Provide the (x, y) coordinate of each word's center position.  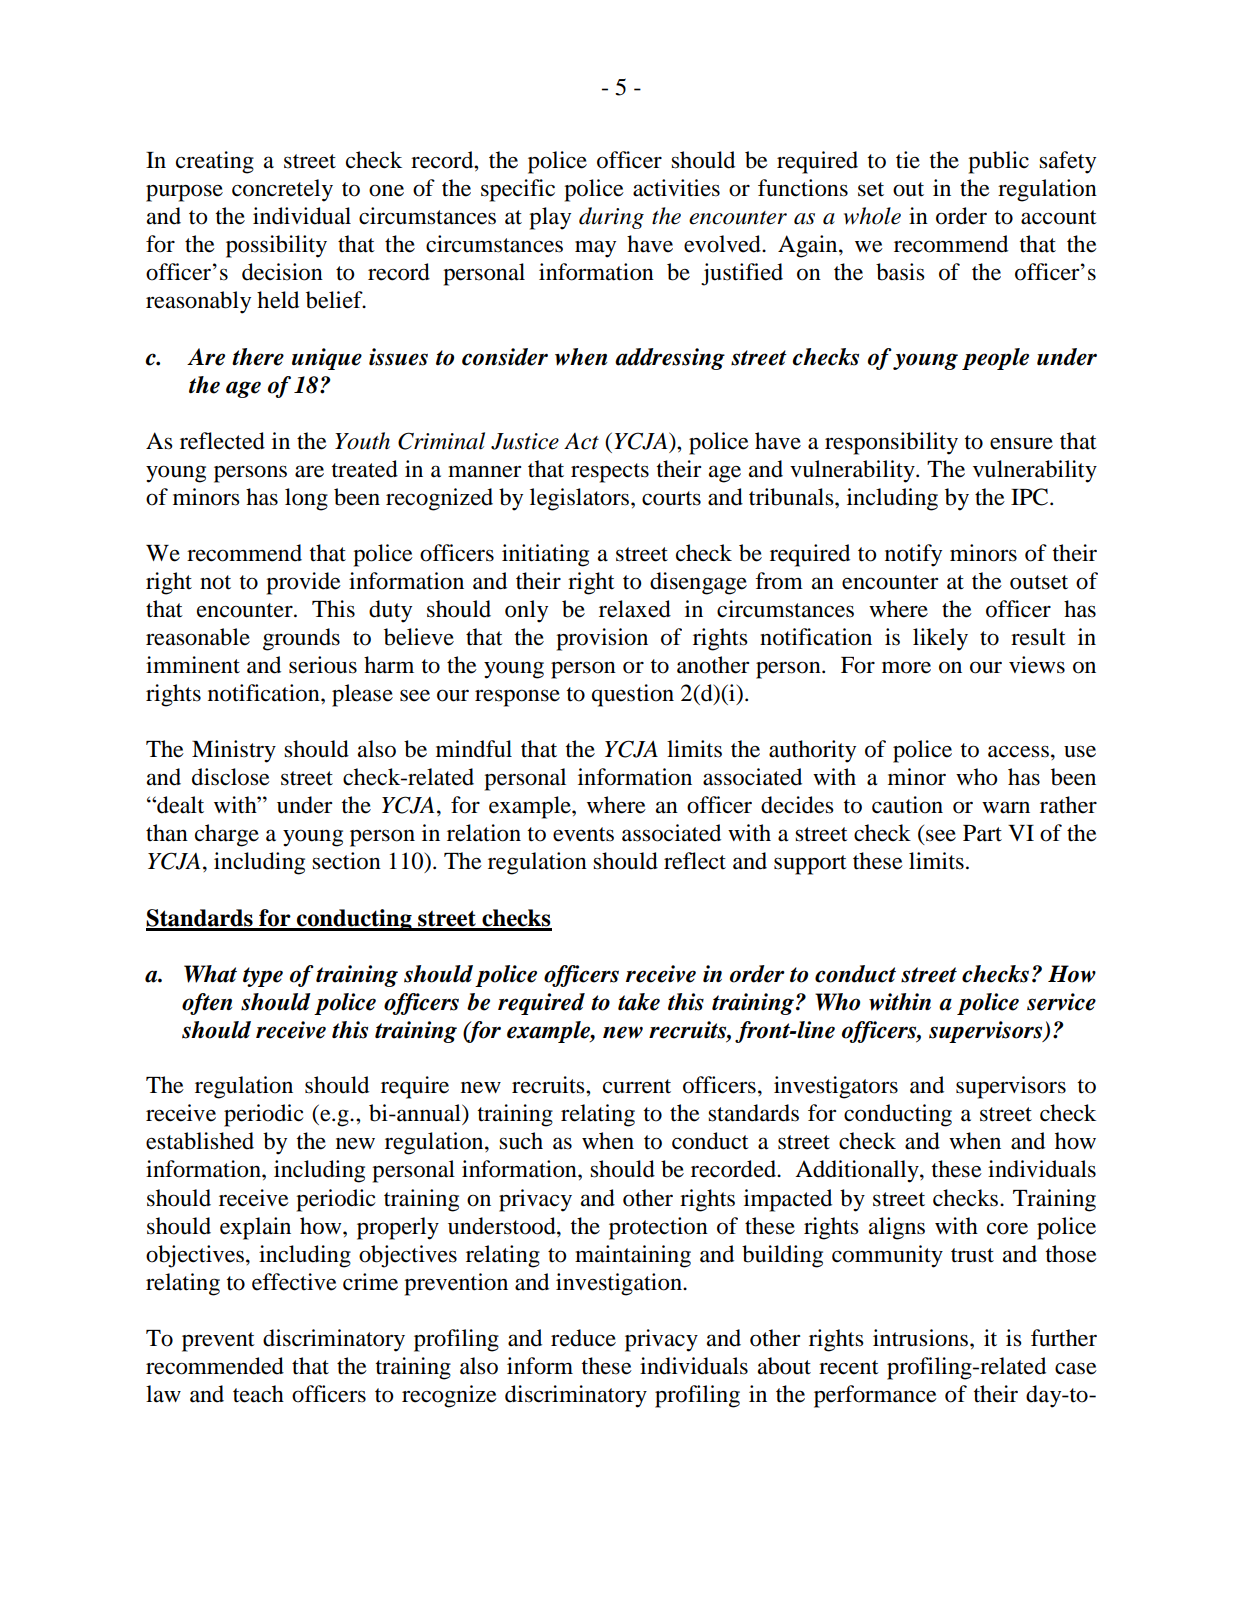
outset (1039, 582)
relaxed (635, 609)
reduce (583, 1338)
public (998, 162)
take (639, 1002)
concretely (282, 190)
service (1061, 1002)
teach (258, 1394)
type (263, 977)
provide (303, 583)
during (611, 218)
